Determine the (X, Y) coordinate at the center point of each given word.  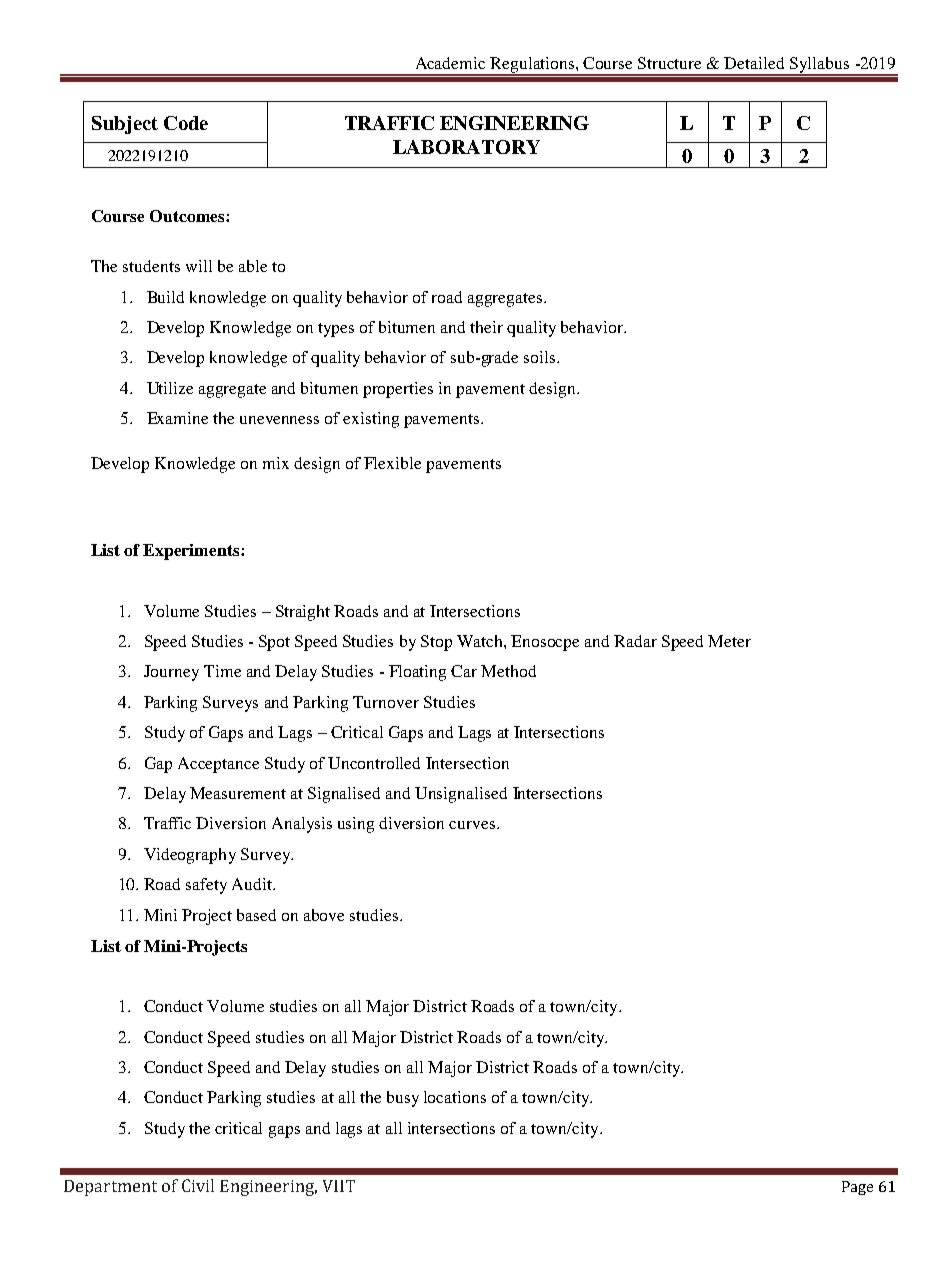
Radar (635, 641)
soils (541, 357)
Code (186, 123)
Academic (450, 63)
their (486, 327)
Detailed (754, 63)
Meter (729, 641)
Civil (198, 1185)
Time (222, 671)
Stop (436, 643)
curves (473, 825)
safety (206, 886)
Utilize (170, 388)
